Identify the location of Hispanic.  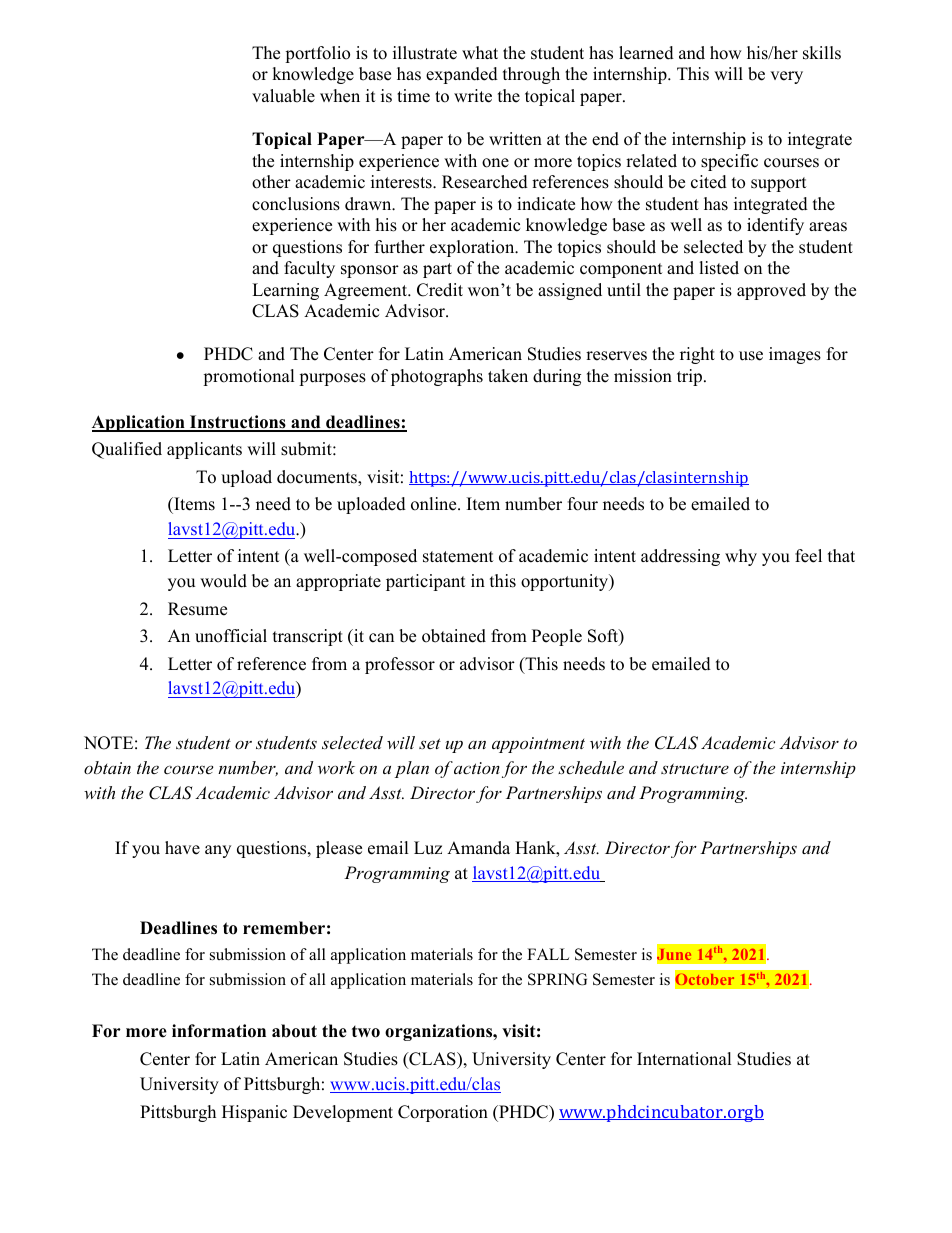
(254, 1113).
